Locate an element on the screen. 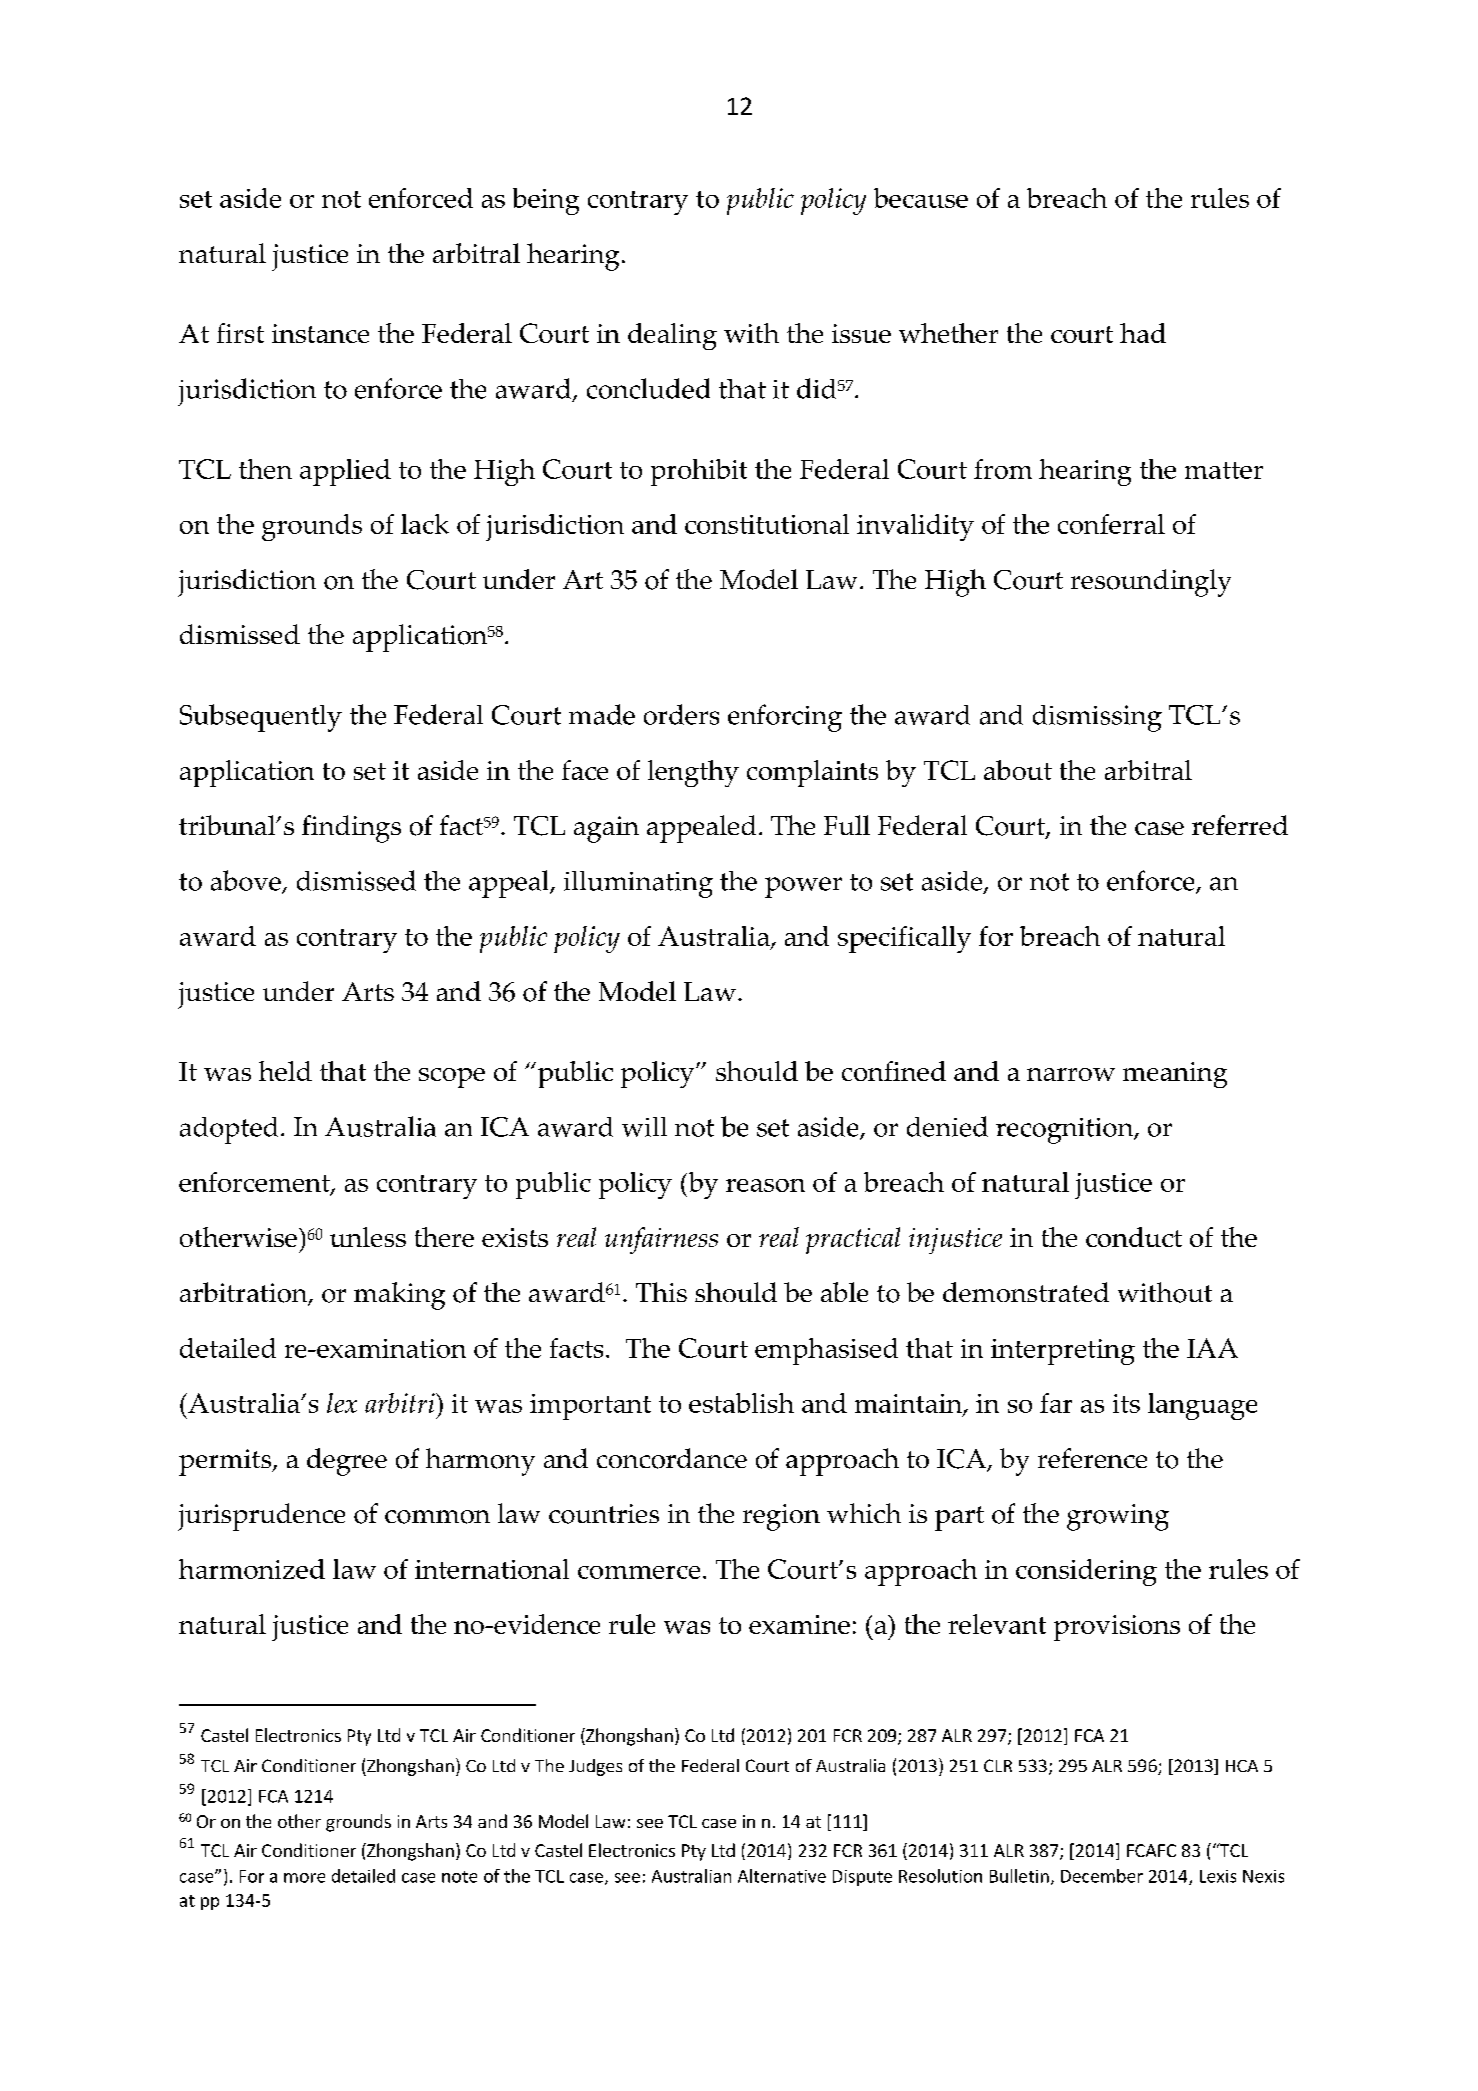 This screenshot has height=2091, width=1478. had is located at coordinates (1143, 333).
